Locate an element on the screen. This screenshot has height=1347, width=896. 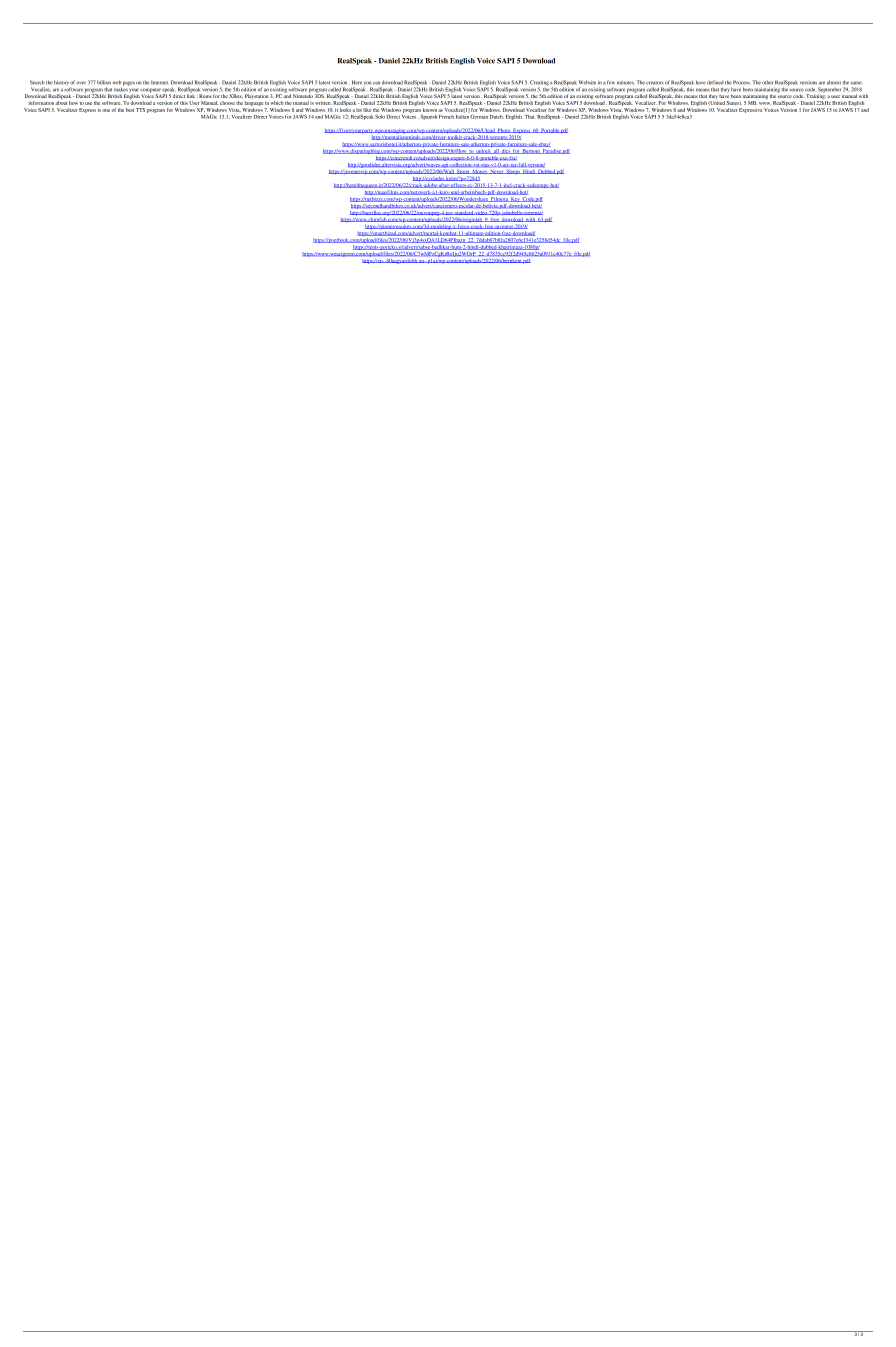
other is located at coordinates (767, 83).
